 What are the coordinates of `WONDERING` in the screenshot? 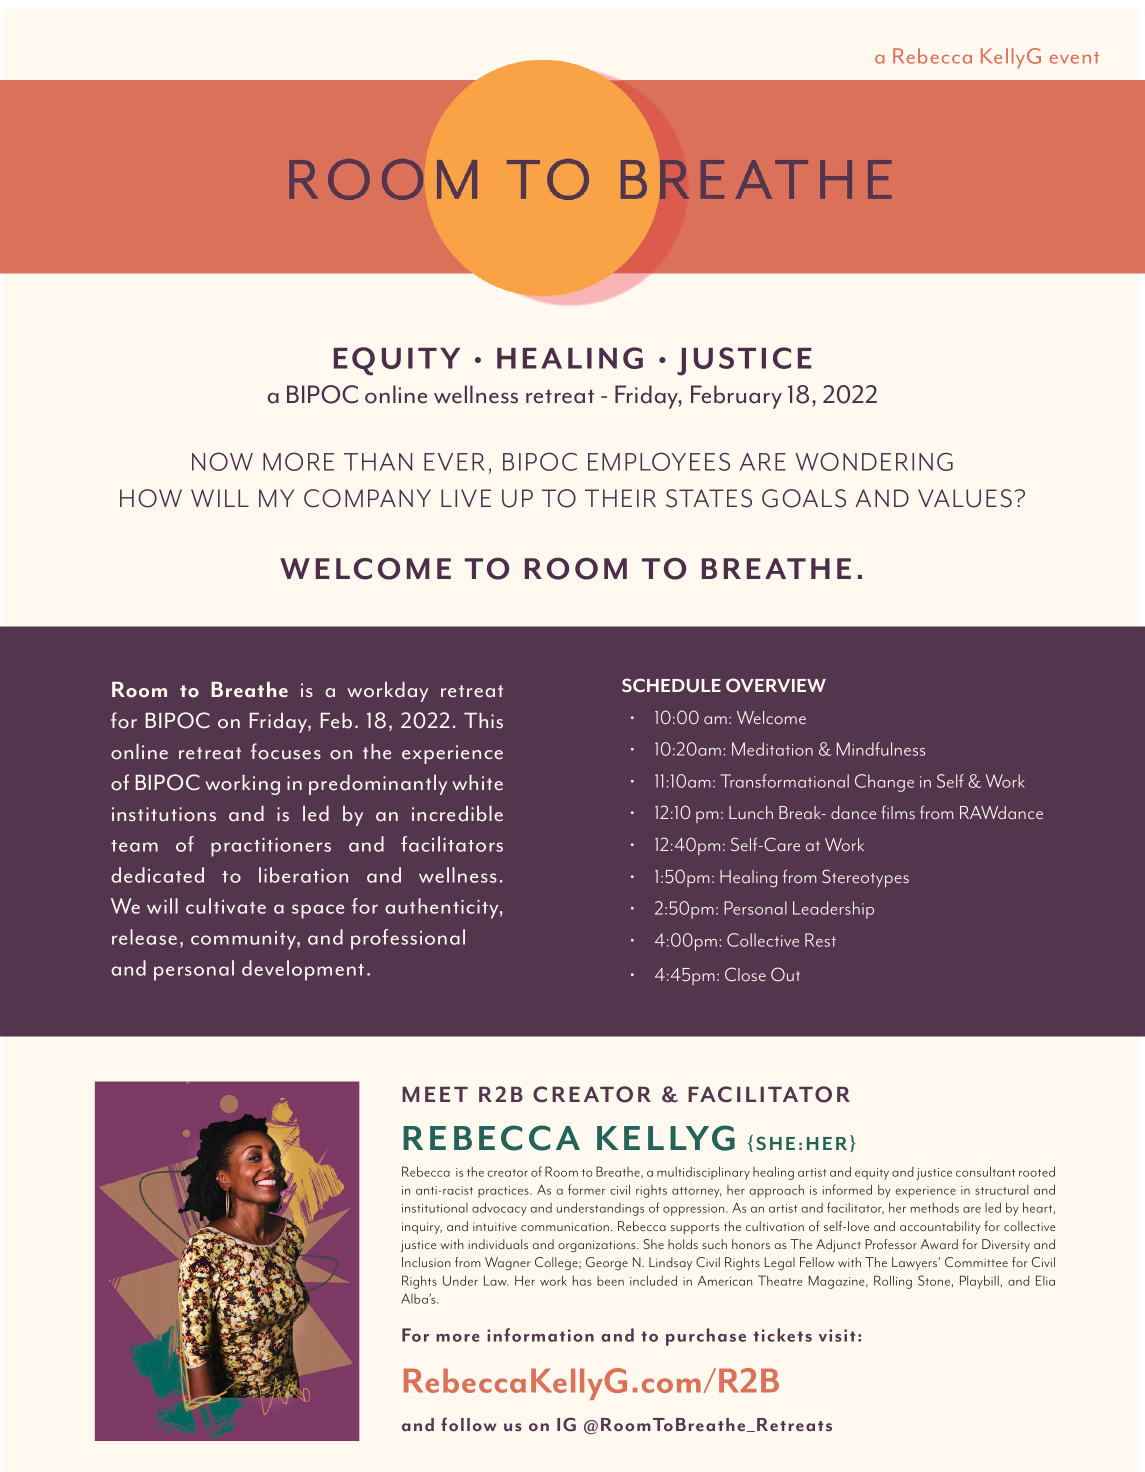 It's located at (874, 461).
